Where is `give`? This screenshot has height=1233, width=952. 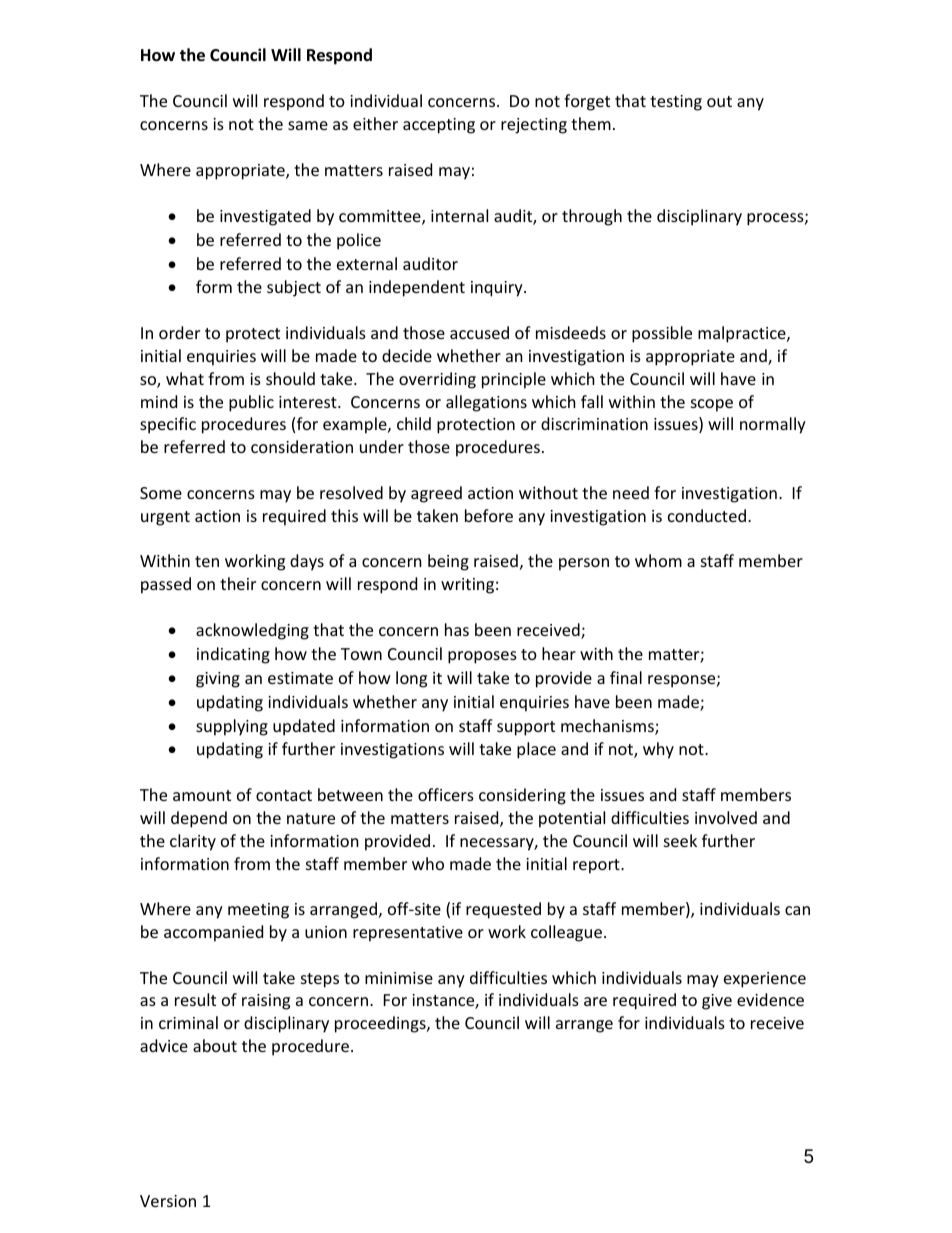
give is located at coordinates (717, 1002).
